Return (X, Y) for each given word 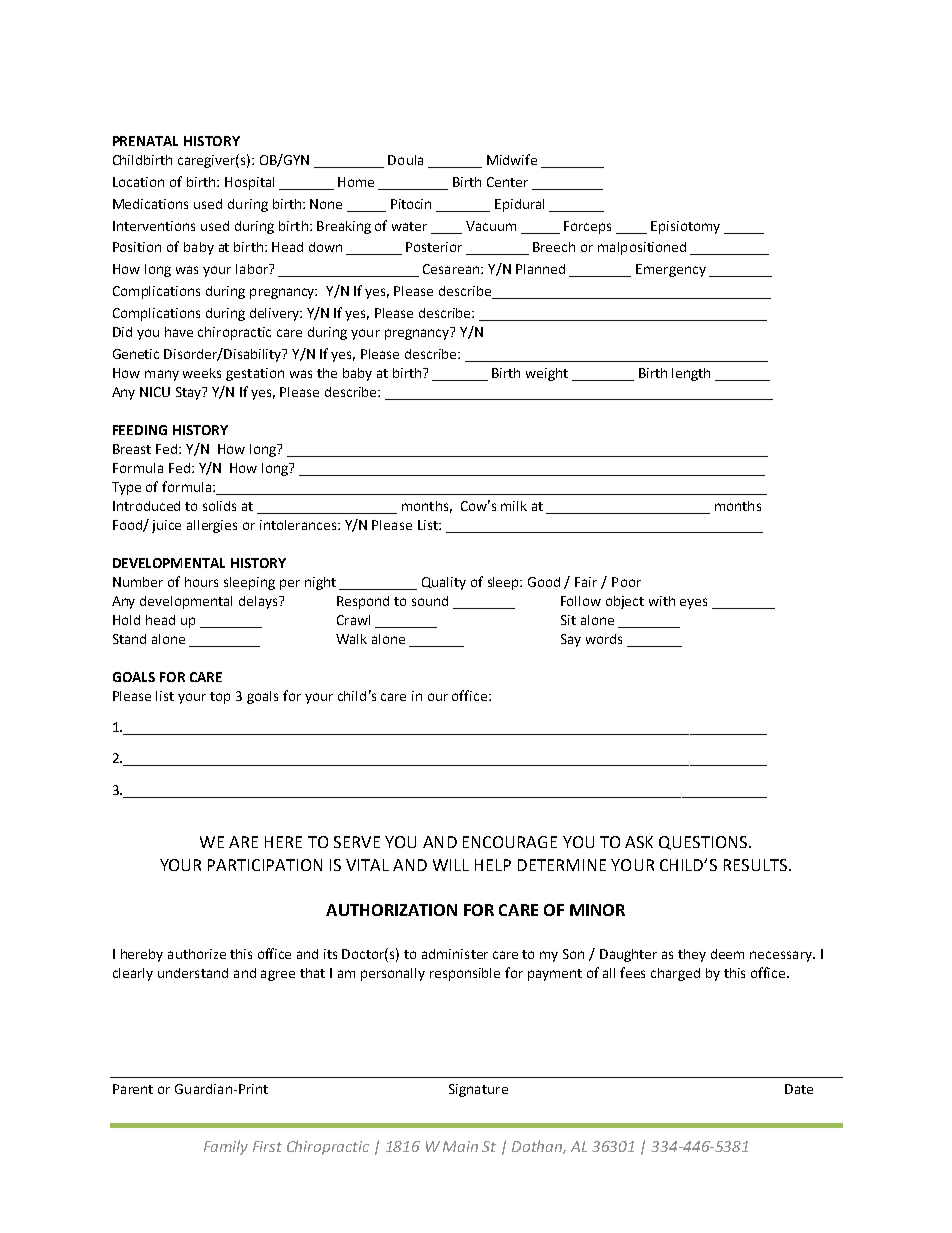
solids (219, 506)
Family (226, 1147)
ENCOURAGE (510, 842)
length (691, 374)
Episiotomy (685, 227)
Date (799, 1089)
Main (460, 1146)
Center (507, 182)
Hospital (249, 183)
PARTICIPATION (265, 865)
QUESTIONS (704, 843)
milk (514, 506)
